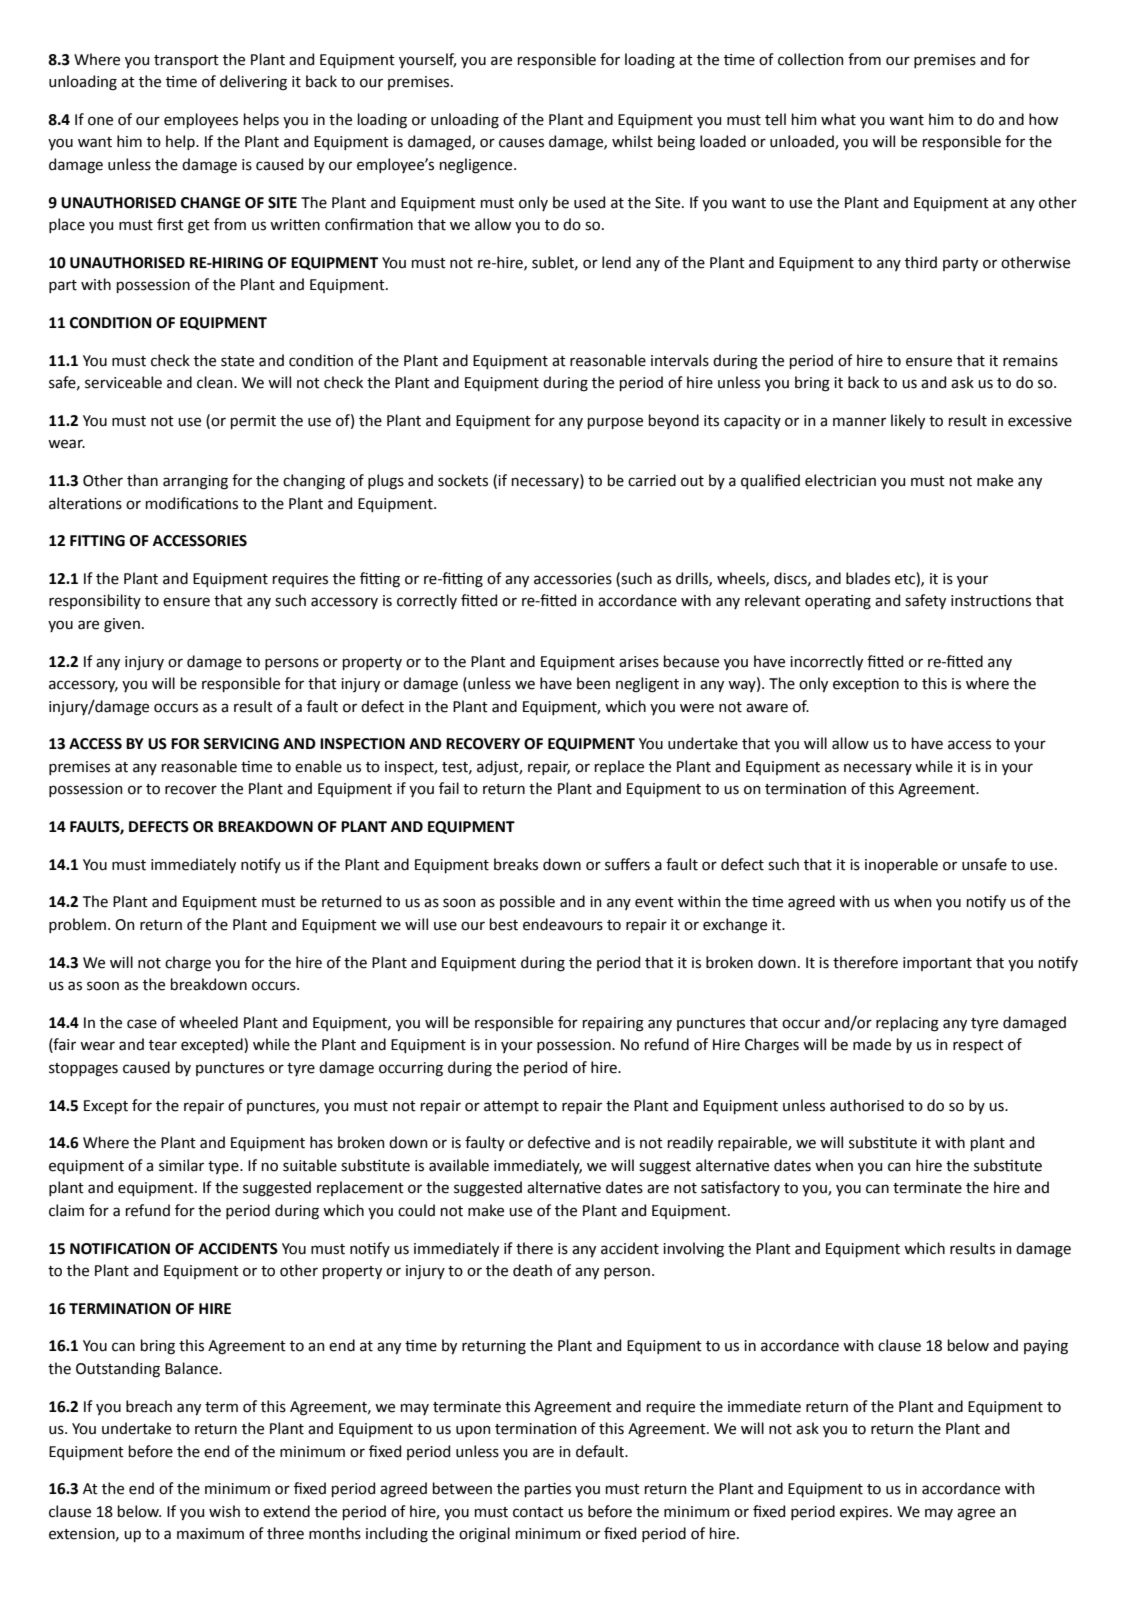 The height and width of the page is (1597, 1129). Describe the element at coordinates (241, 744) in the page. I see `SERVICING` at that location.
